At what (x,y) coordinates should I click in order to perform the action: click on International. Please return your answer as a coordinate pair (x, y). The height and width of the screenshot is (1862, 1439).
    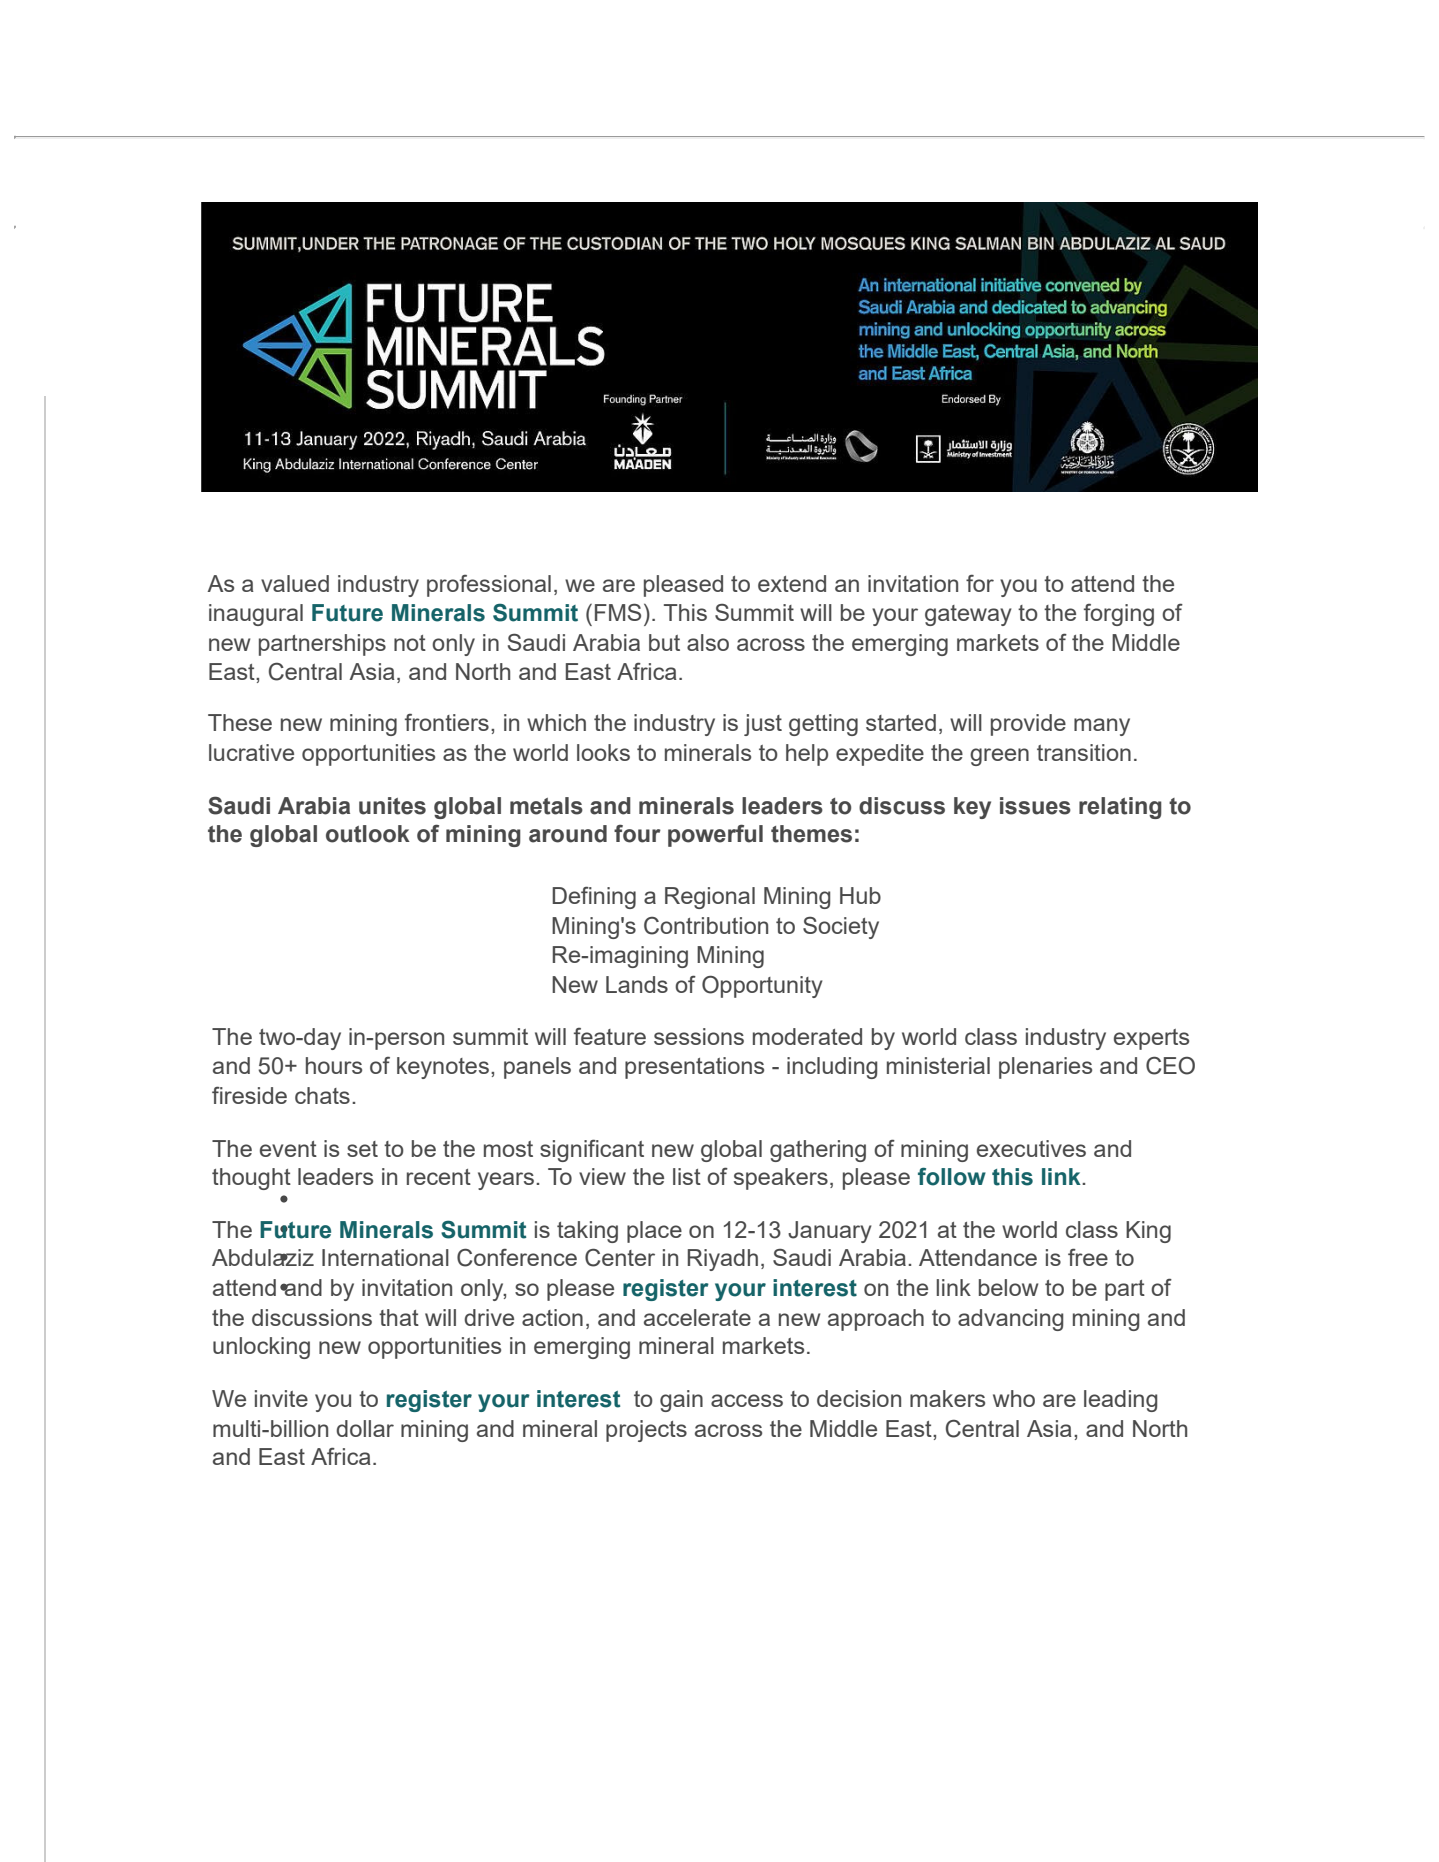
    Looking at the image, I should click on (385, 1257).
